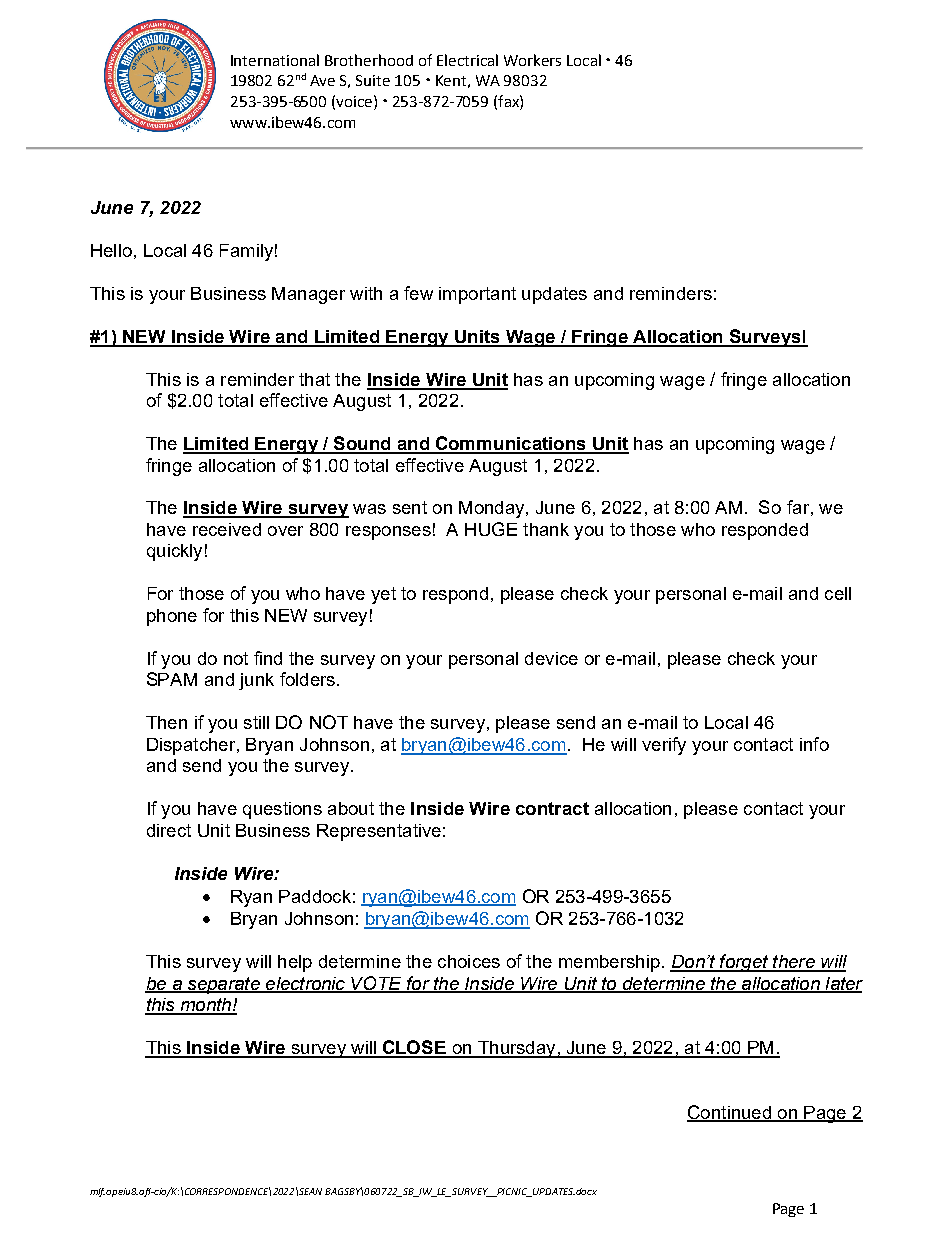  I want to click on that, so click(314, 379).
